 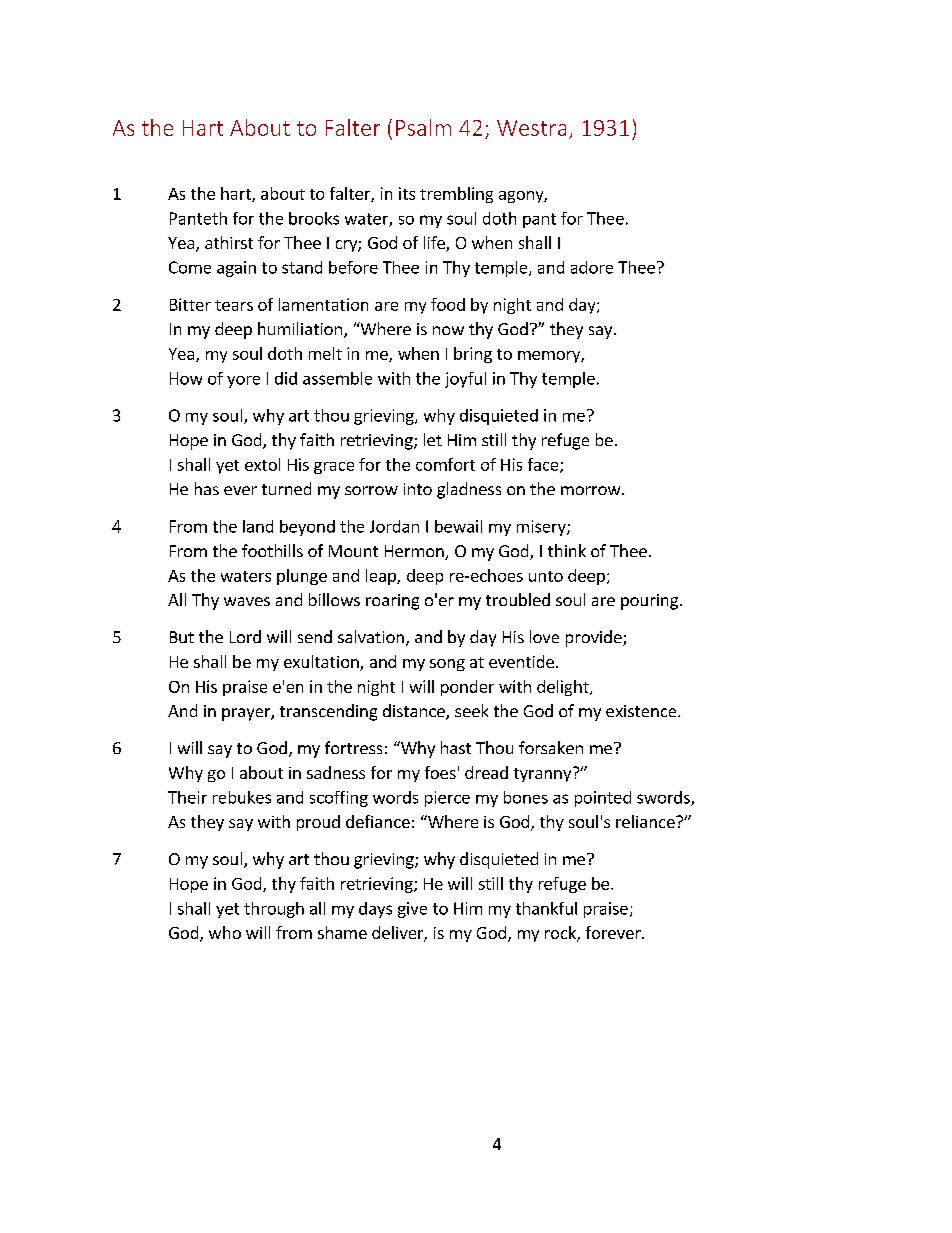 I want to click on give, so click(x=412, y=910).
